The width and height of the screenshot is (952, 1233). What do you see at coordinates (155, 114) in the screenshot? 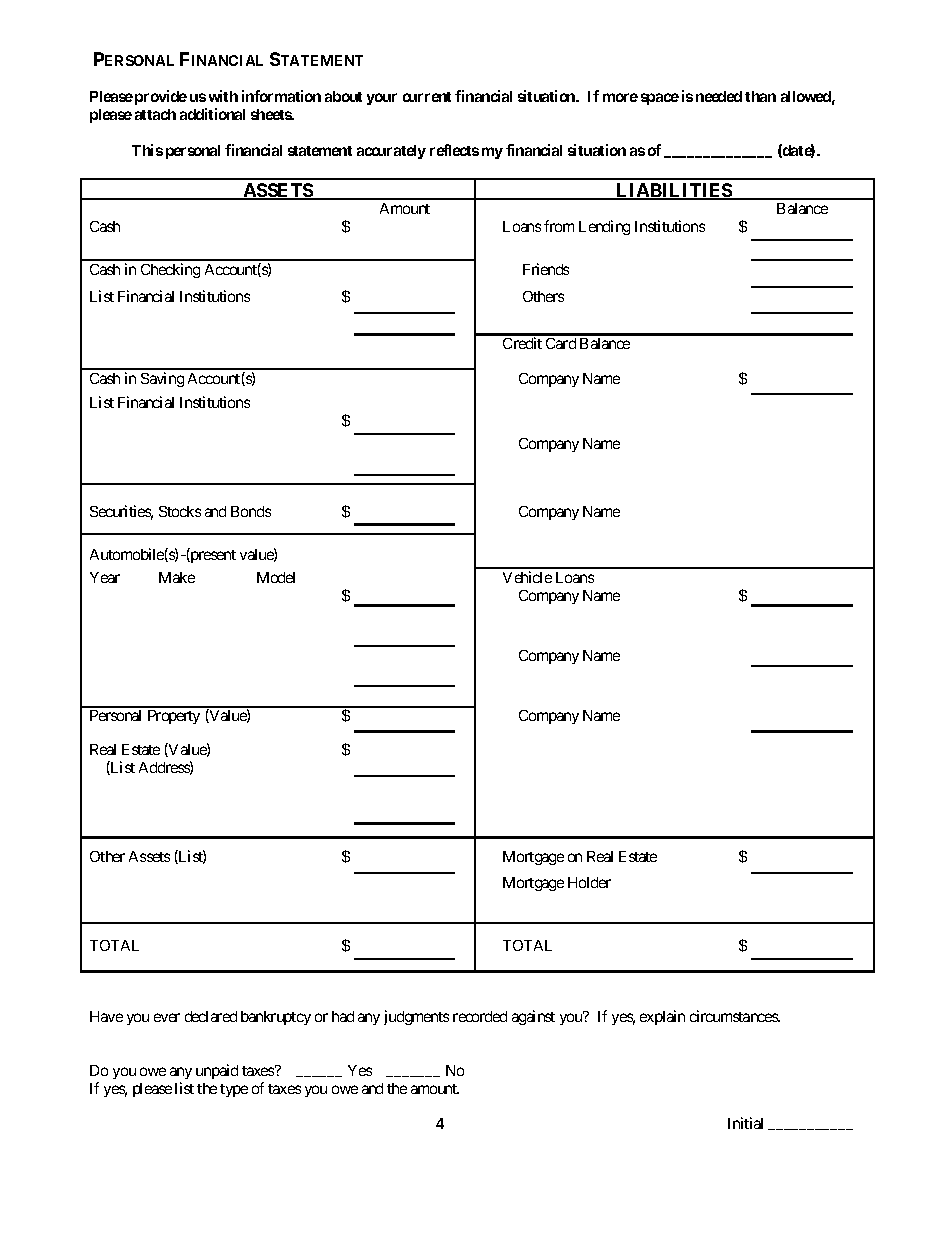
I see `attach` at bounding box center [155, 114].
